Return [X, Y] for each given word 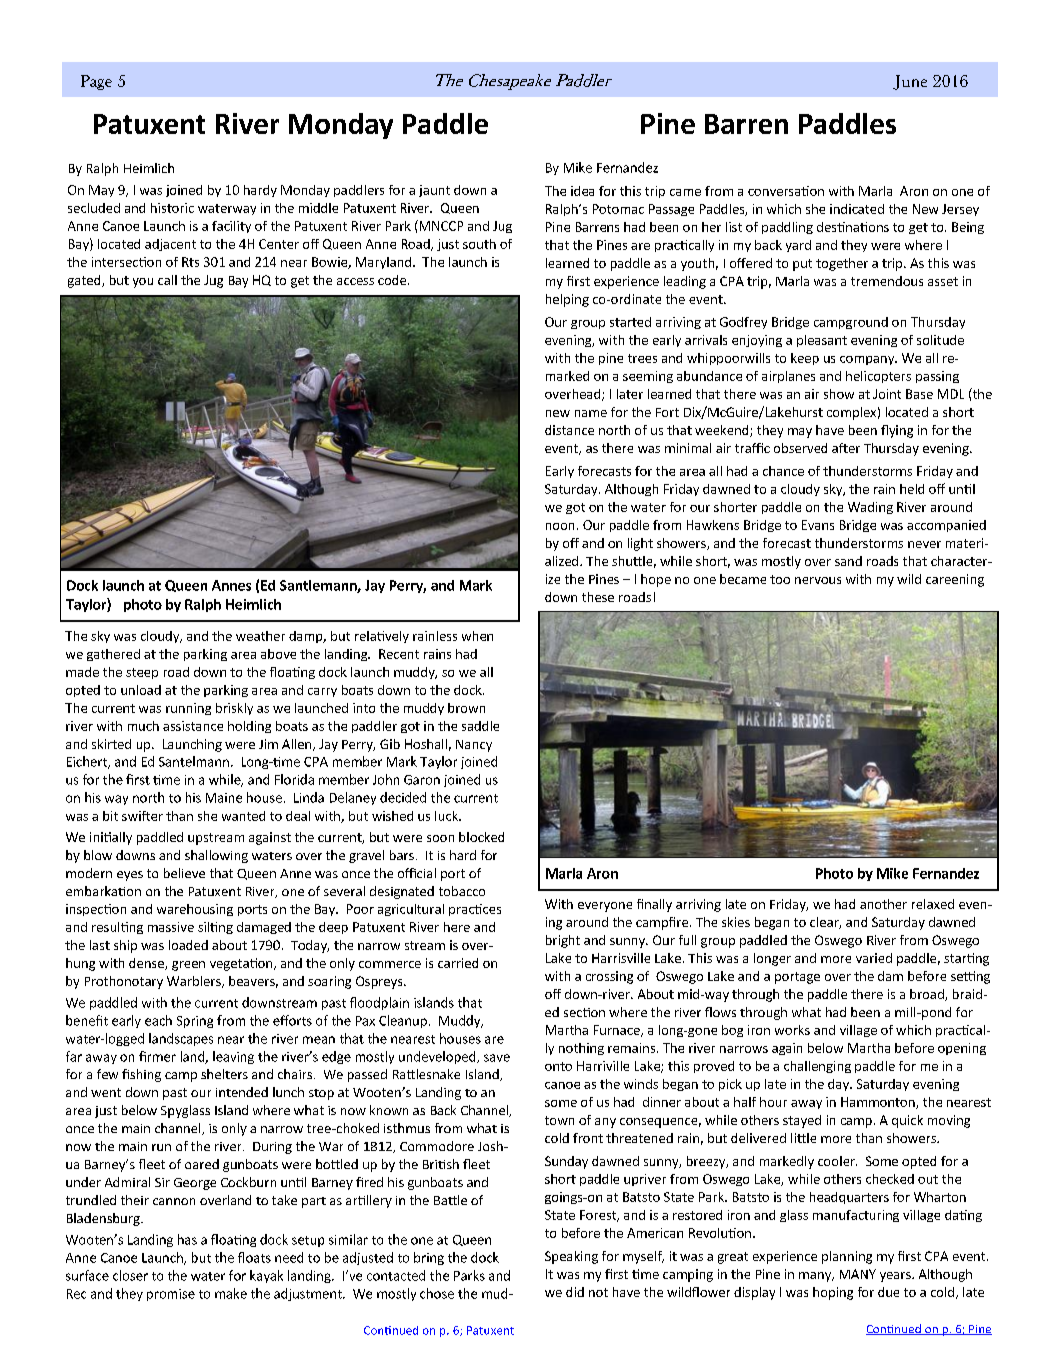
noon [560, 526]
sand [848, 561]
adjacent [170, 245]
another [883, 904]
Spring [195, 1022]
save [497, 1058]
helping [567, 300]
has [187, 1239]
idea [582, 191]
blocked [481, 837]
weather [260, 636]
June [910, 82]
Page [96, 82]
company [868, 360]
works [792, 1030]
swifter [142, 816]
